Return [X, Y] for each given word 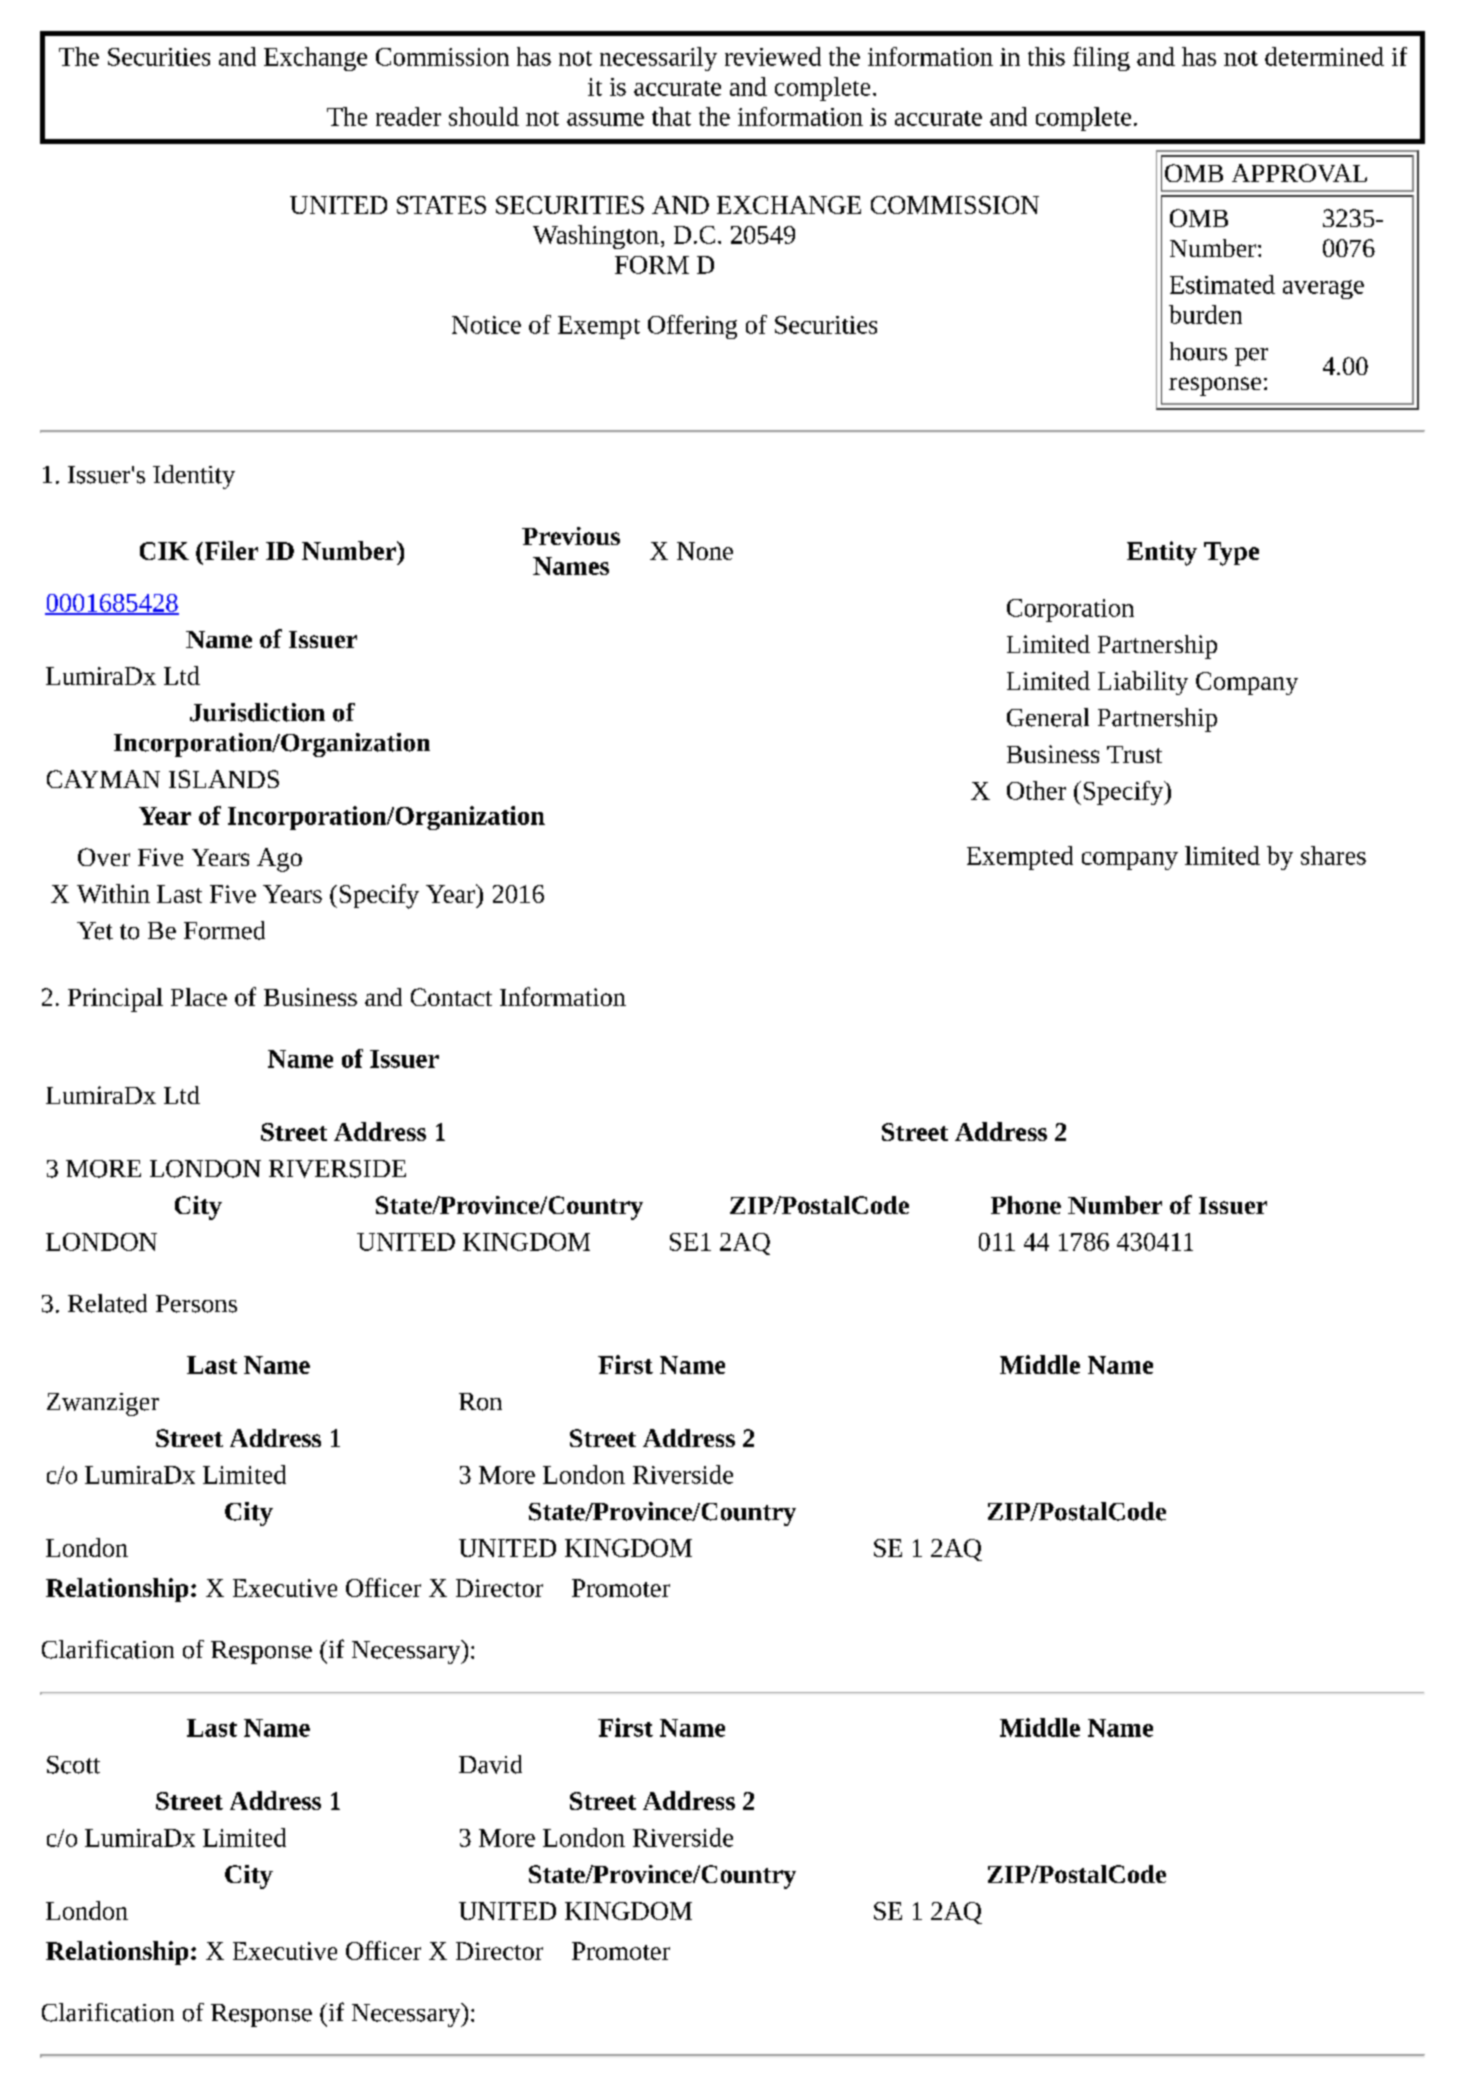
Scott [73, 1765]
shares [1333, 855]
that [671, 116]
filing [1101, 59]
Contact [451, 997]
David [490, 1764]
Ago [279, 860]
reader [408, 116]
